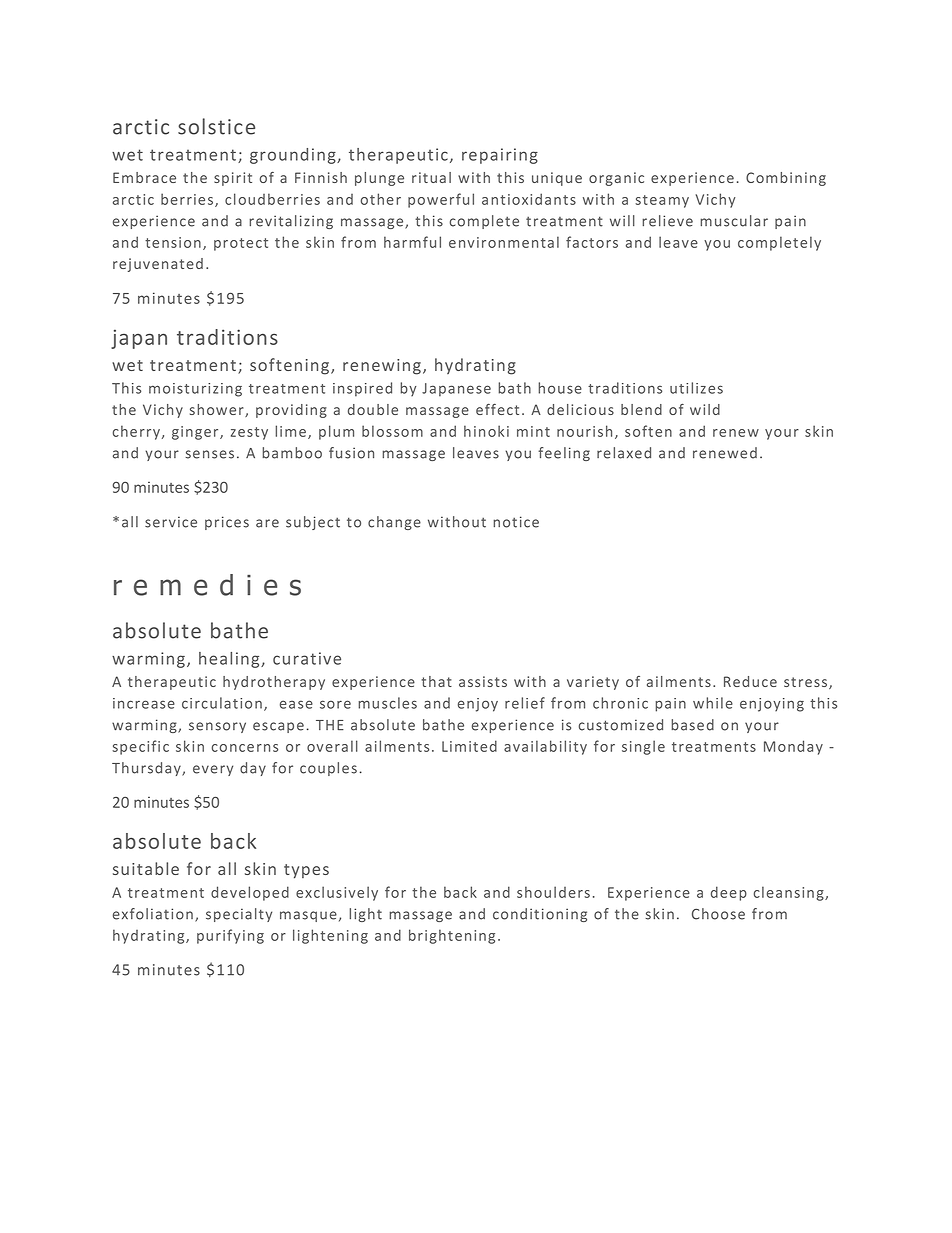 The width and height of the image is (952, 1233). What do you see at coordinates (497, 409) in the image?
I see `effect` at bounding box center [497, 409].
